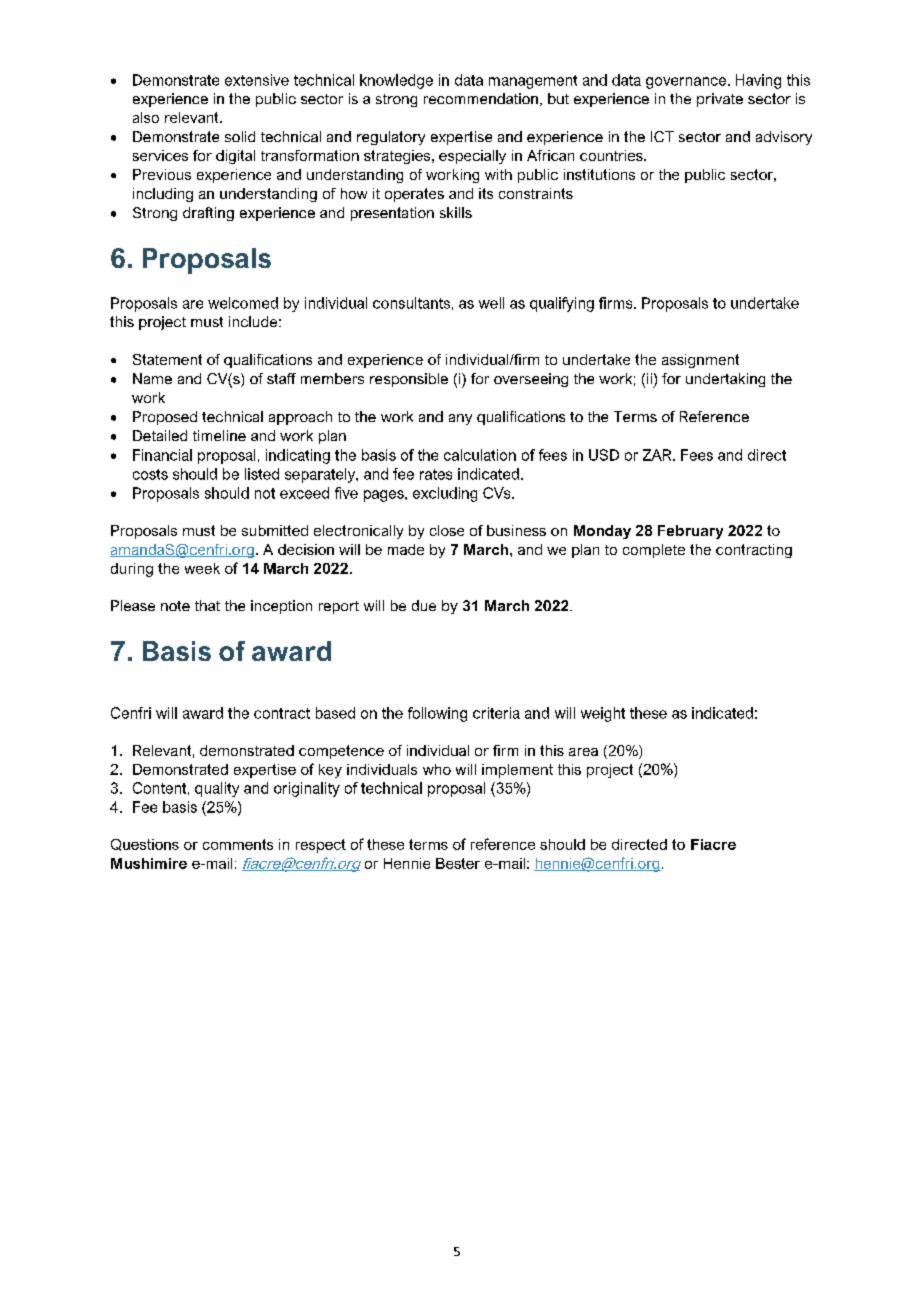 This image has width=924, height=1308. I want to click on assignment, so click(700, 361).
